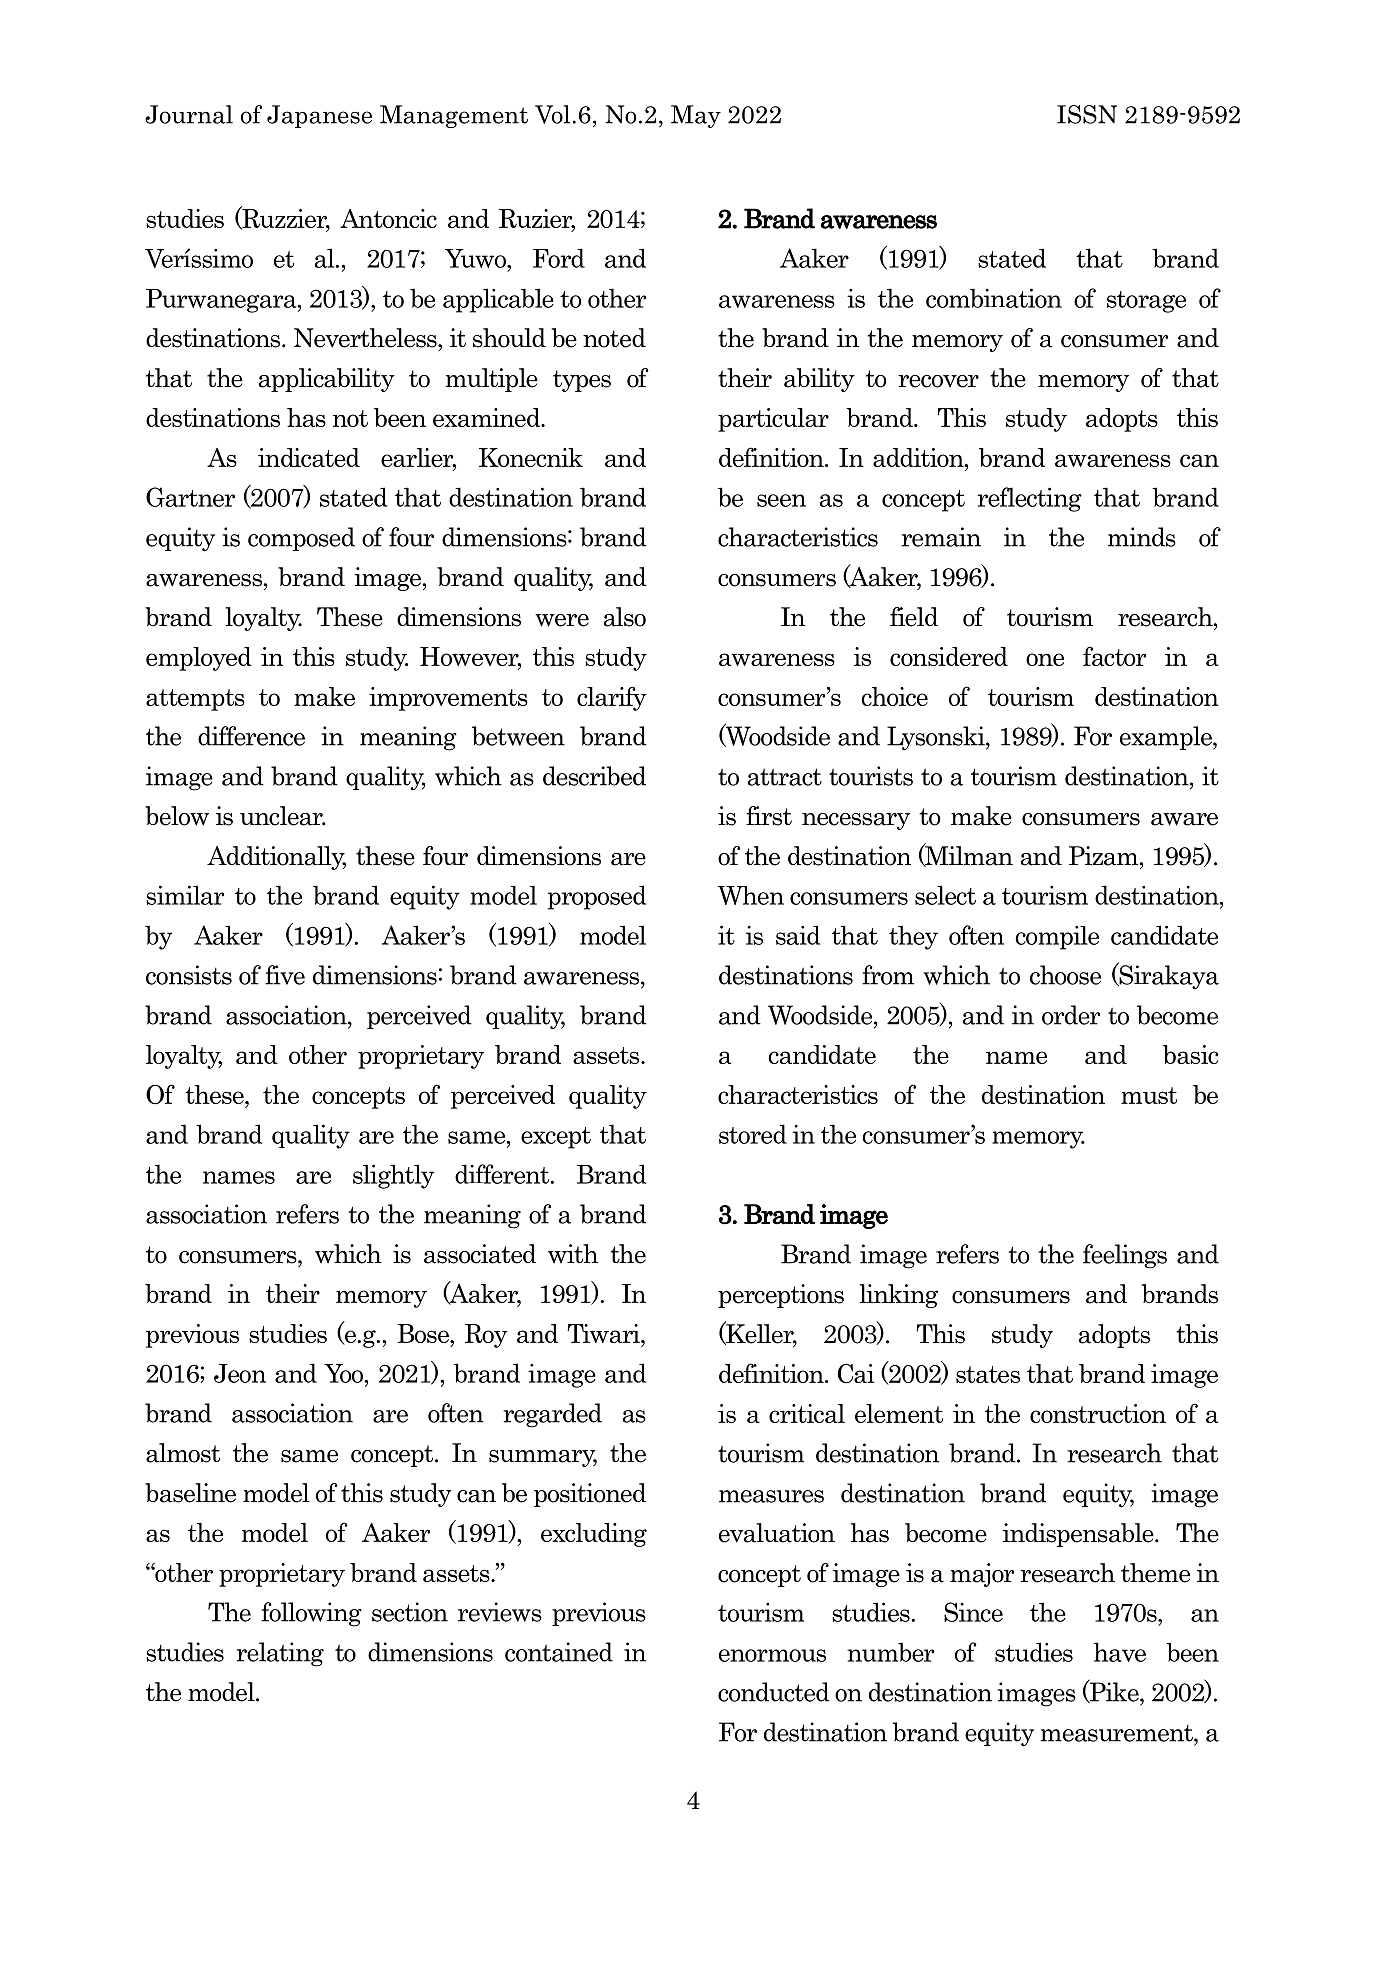 The image size is (1386, 1961). I want to click on difference, so click(251, 736).
